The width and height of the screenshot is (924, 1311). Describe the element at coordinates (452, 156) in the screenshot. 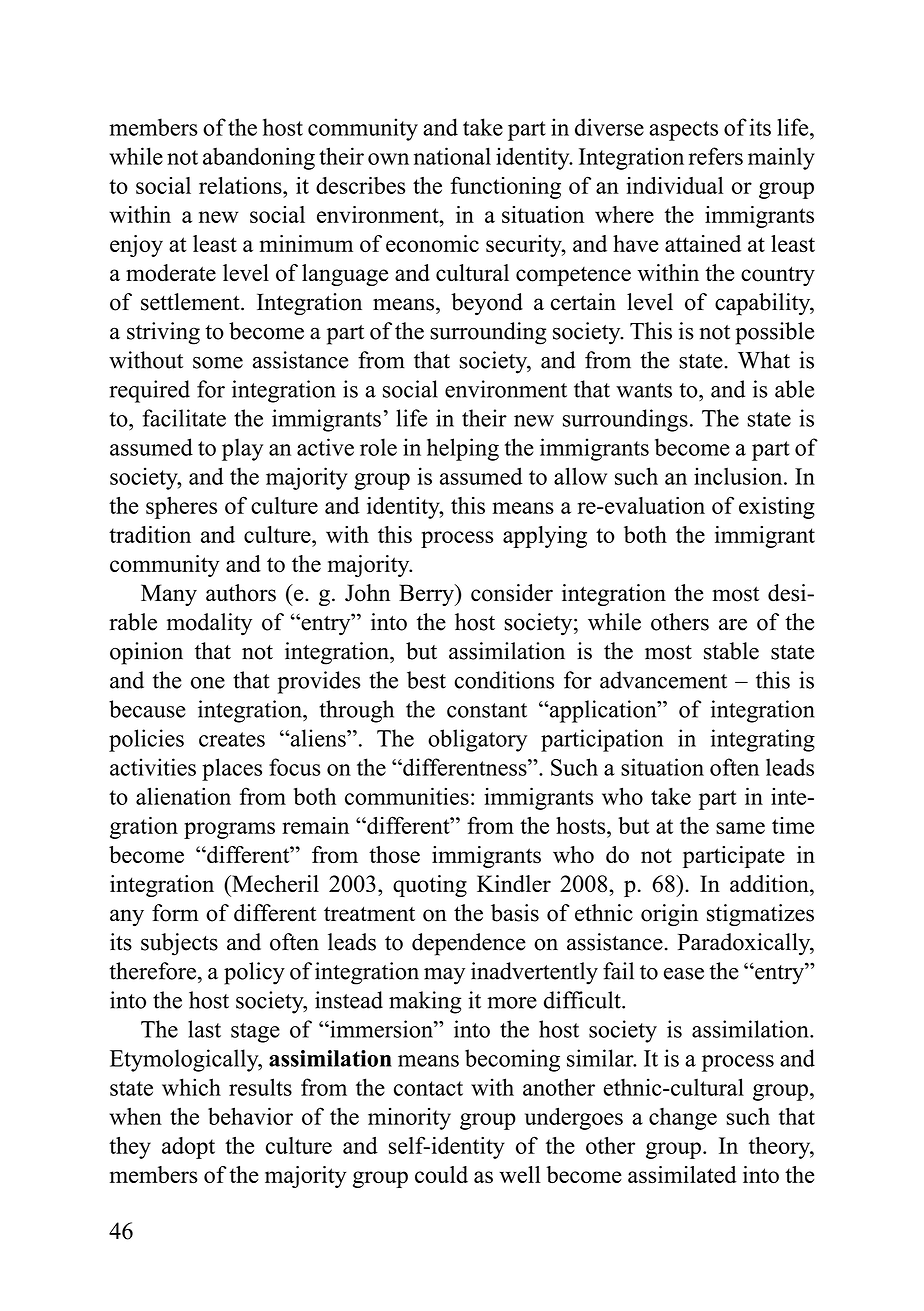

I see `national` at that location.
